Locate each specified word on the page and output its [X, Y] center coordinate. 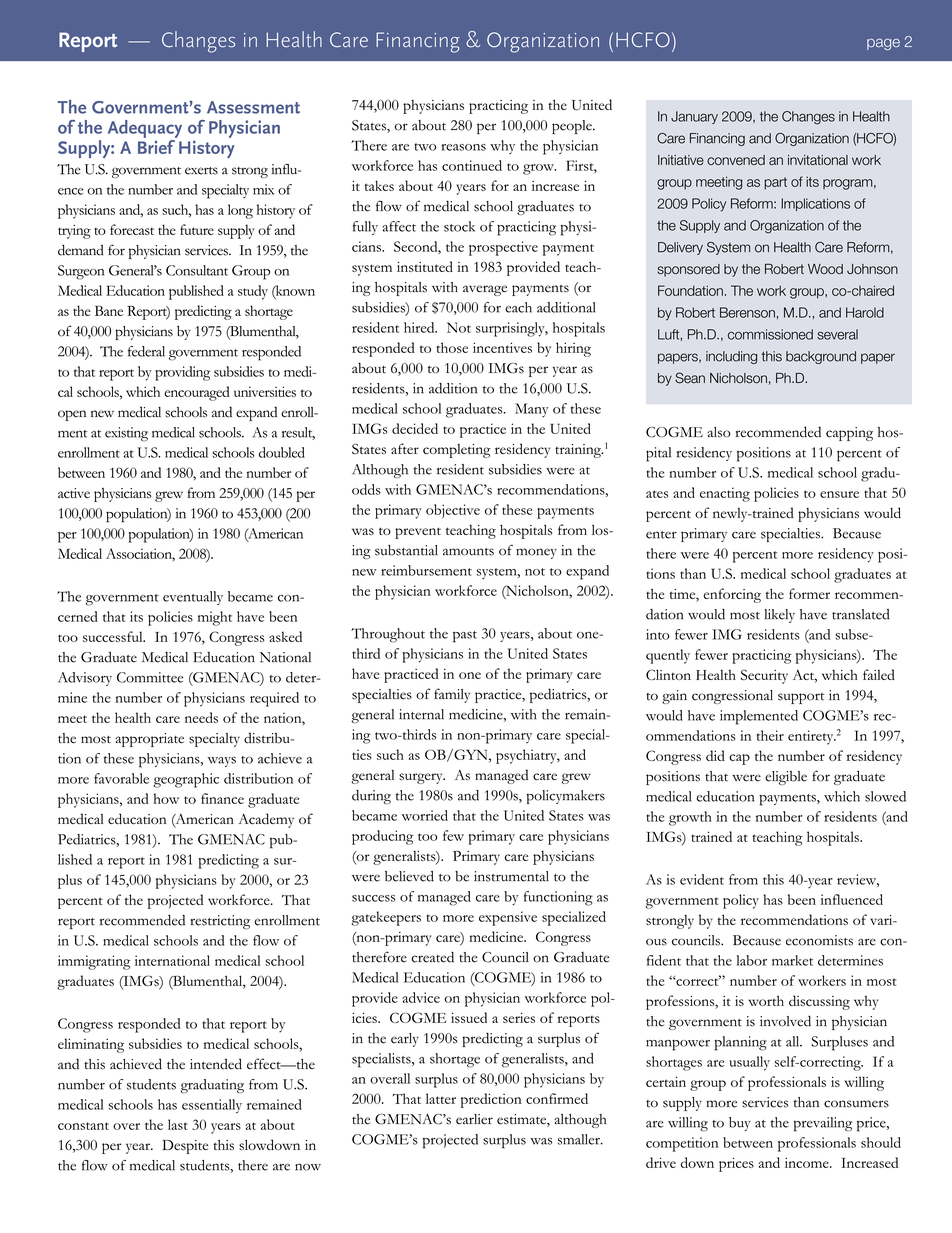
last [178, 1124]
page [883, 44]
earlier [474, 1119]
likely [779, 616]
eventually [193, 598]
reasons [463, 147]
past [465, 637]
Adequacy [145, 130]
